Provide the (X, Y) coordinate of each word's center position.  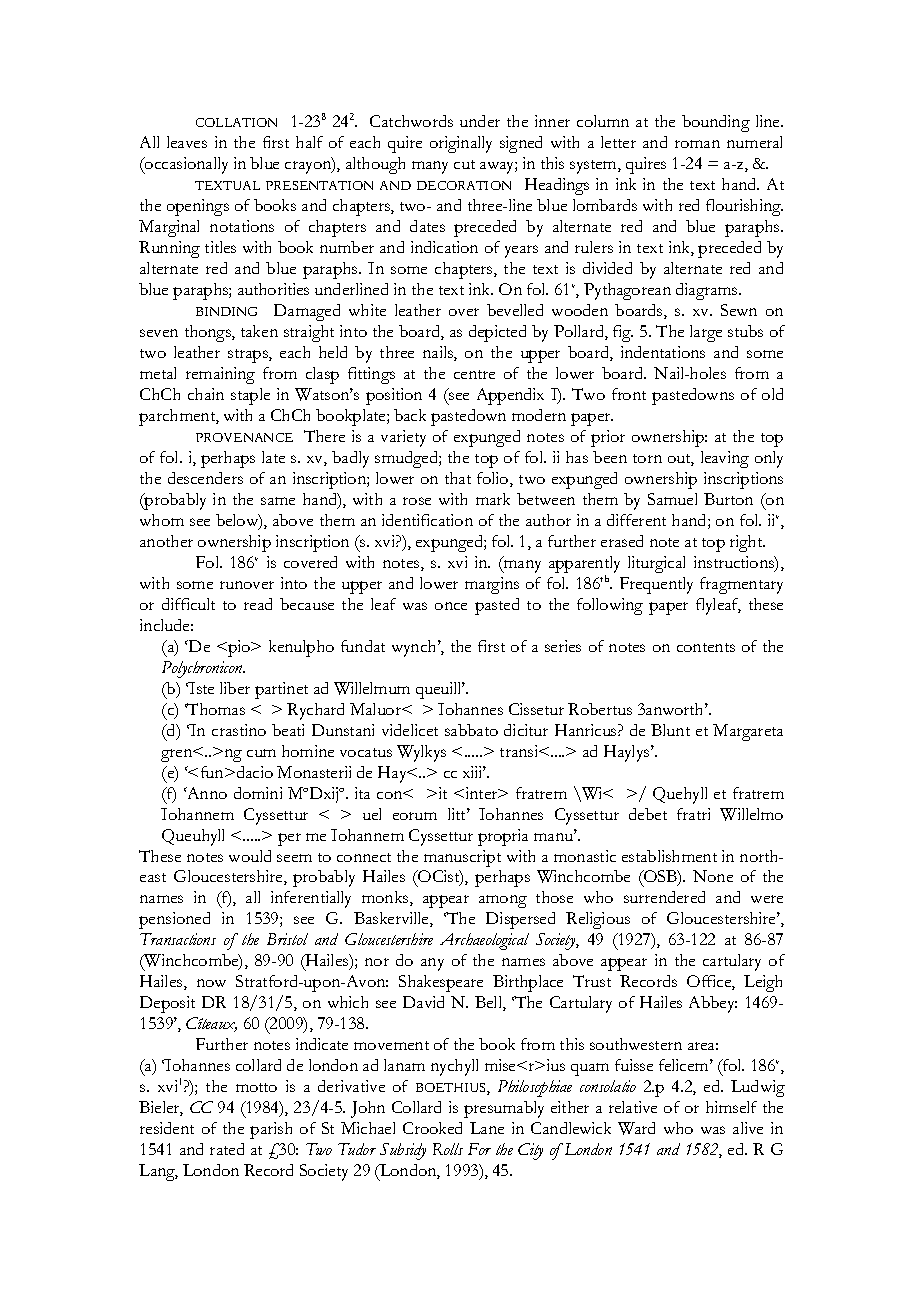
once (451, 606)
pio (239, 648)
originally (461, 144)
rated (227, 1149)
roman (697, 144)
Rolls (448, 1149)
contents (706, 647)
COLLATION (236, 122)
